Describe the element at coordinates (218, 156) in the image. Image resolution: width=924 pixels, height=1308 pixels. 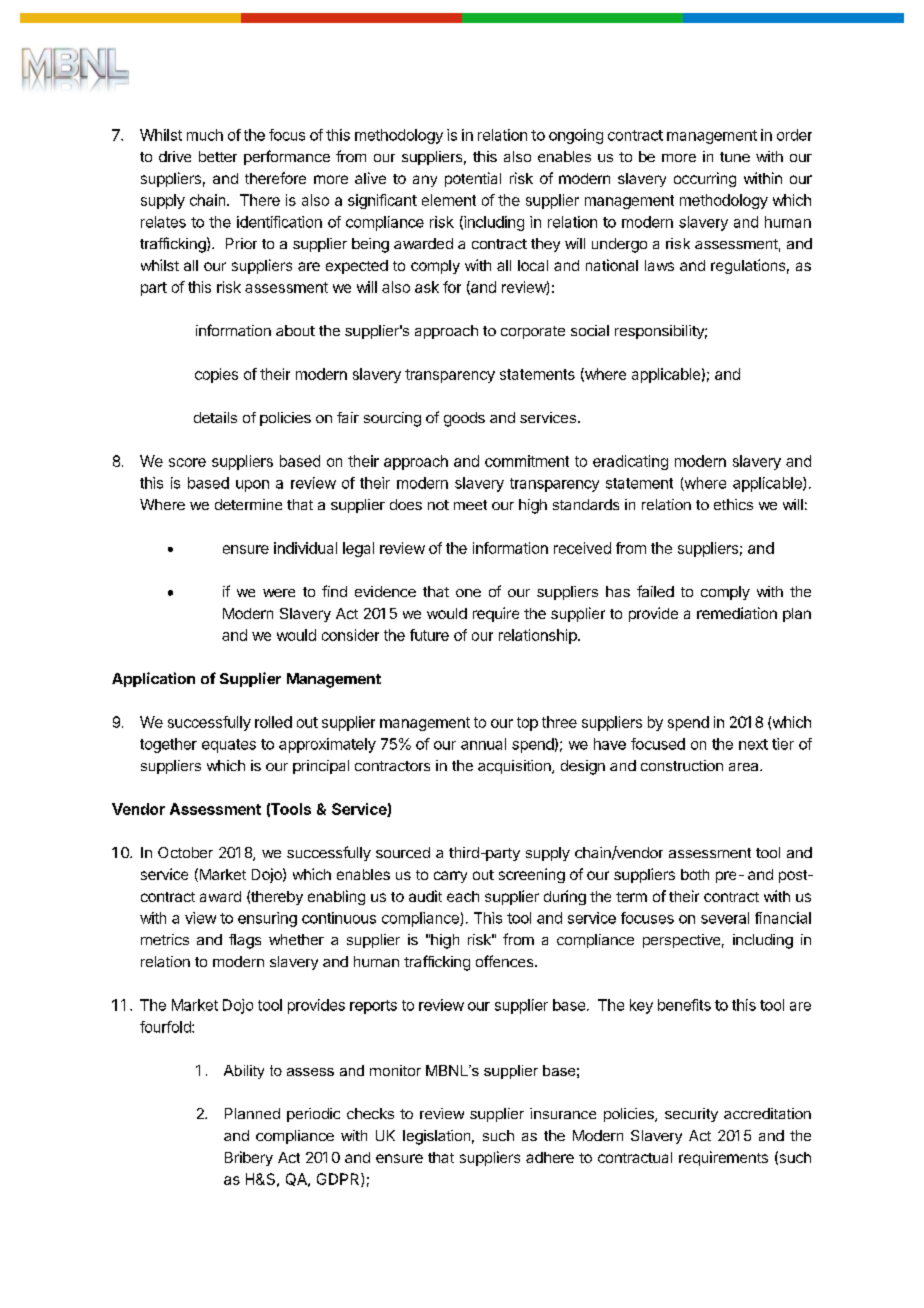
I see `better` at that location.
